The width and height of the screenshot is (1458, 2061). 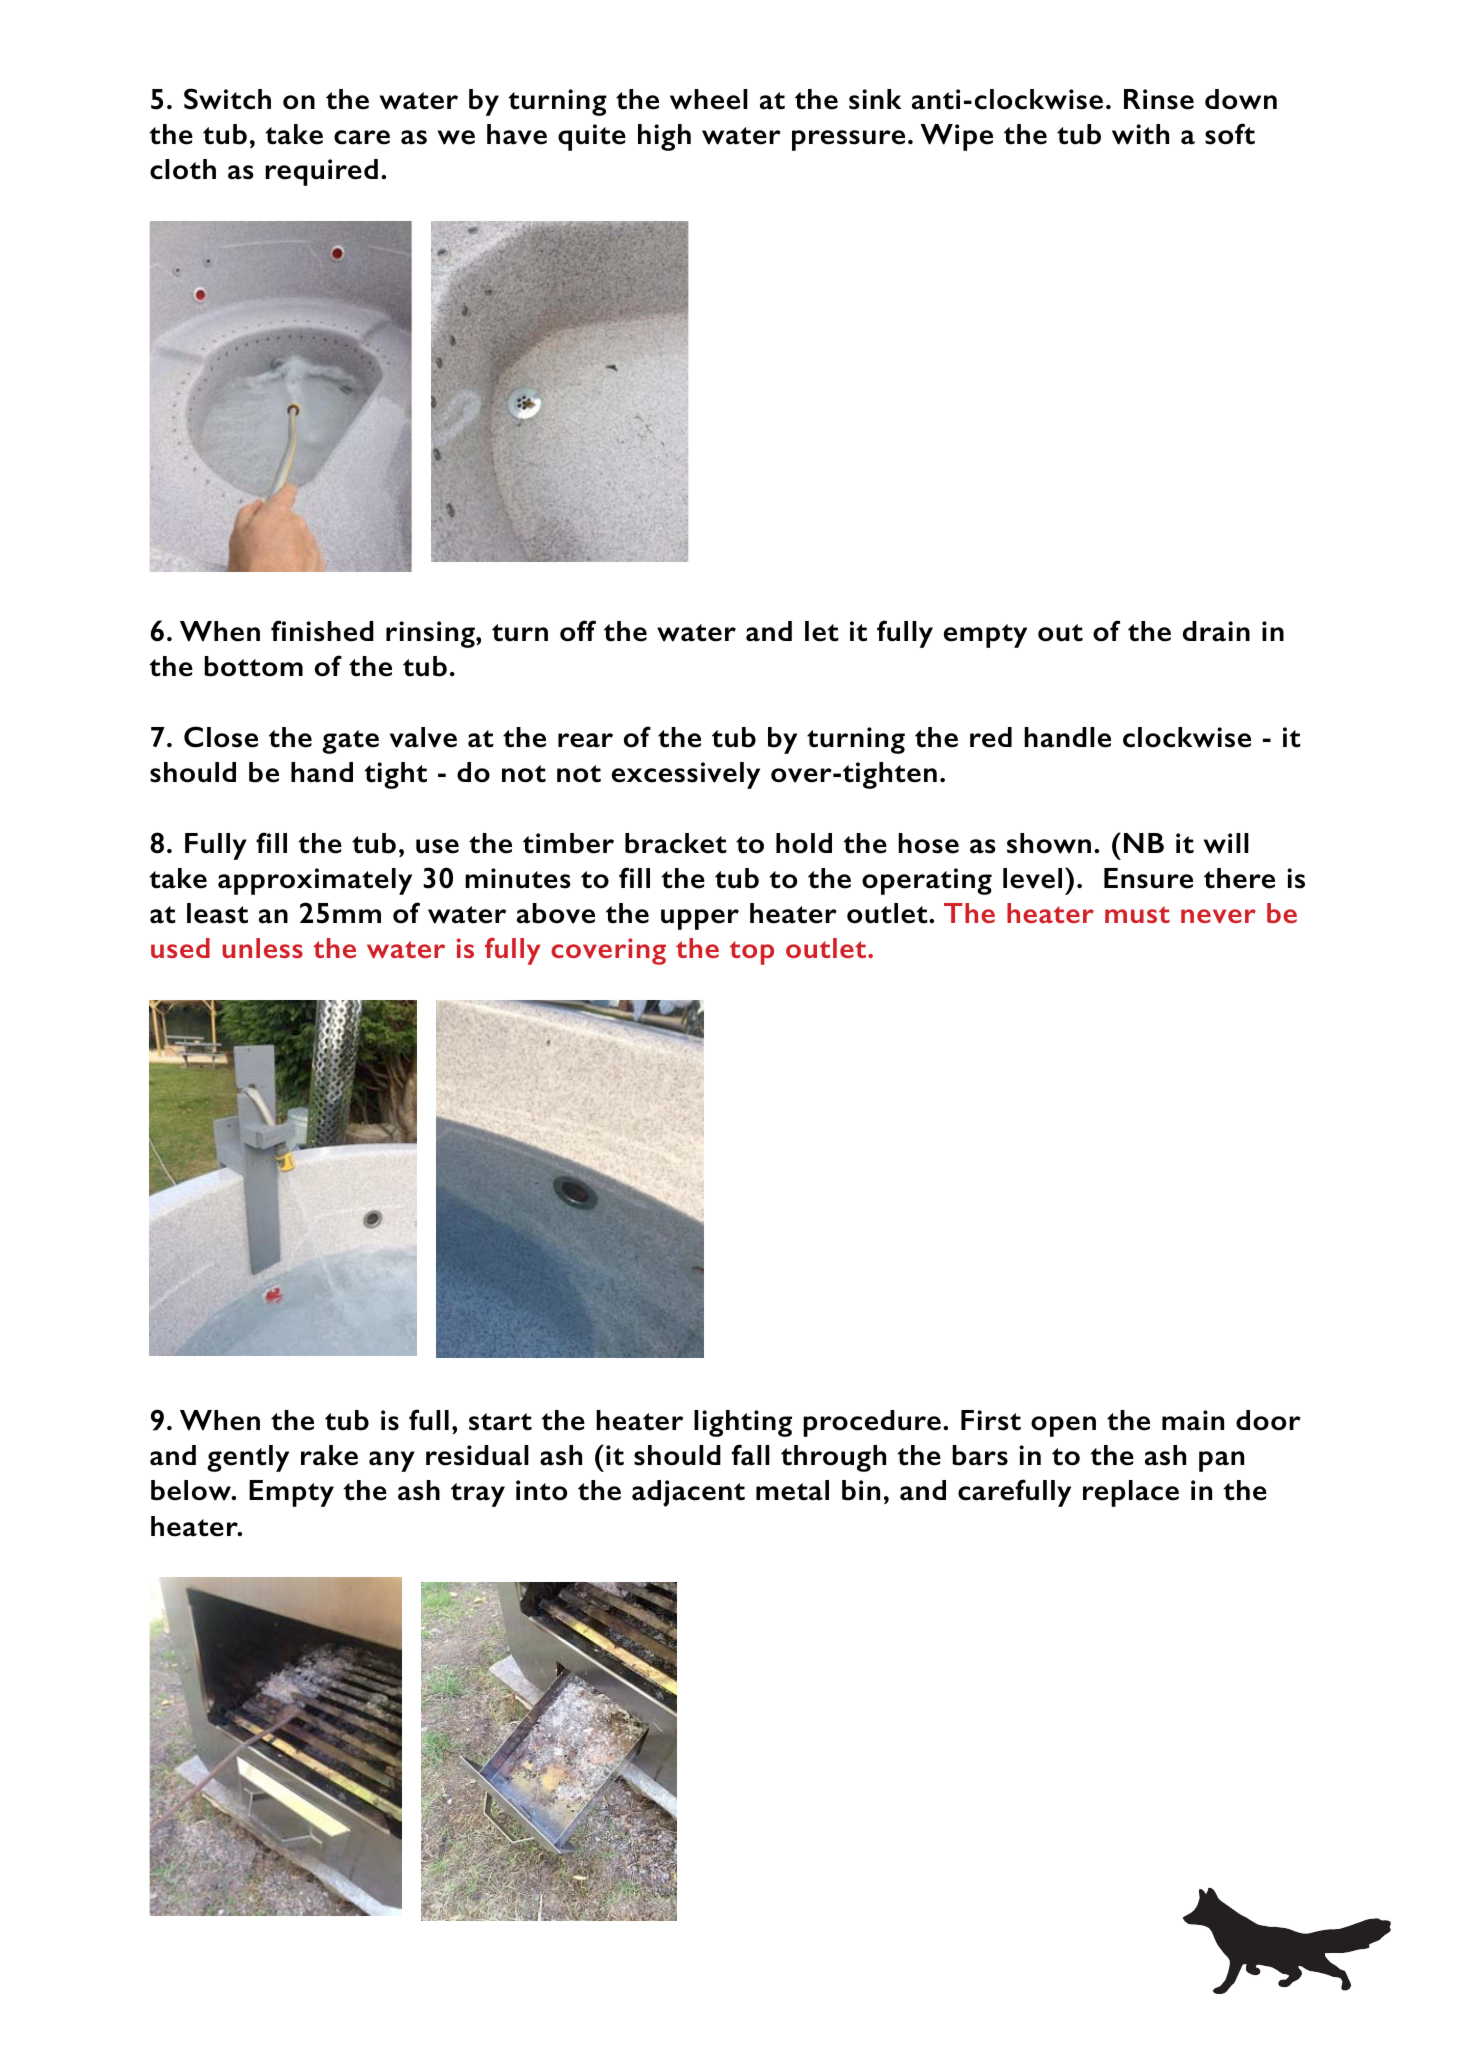 I want to click on high, so click(x=664, y=137).
